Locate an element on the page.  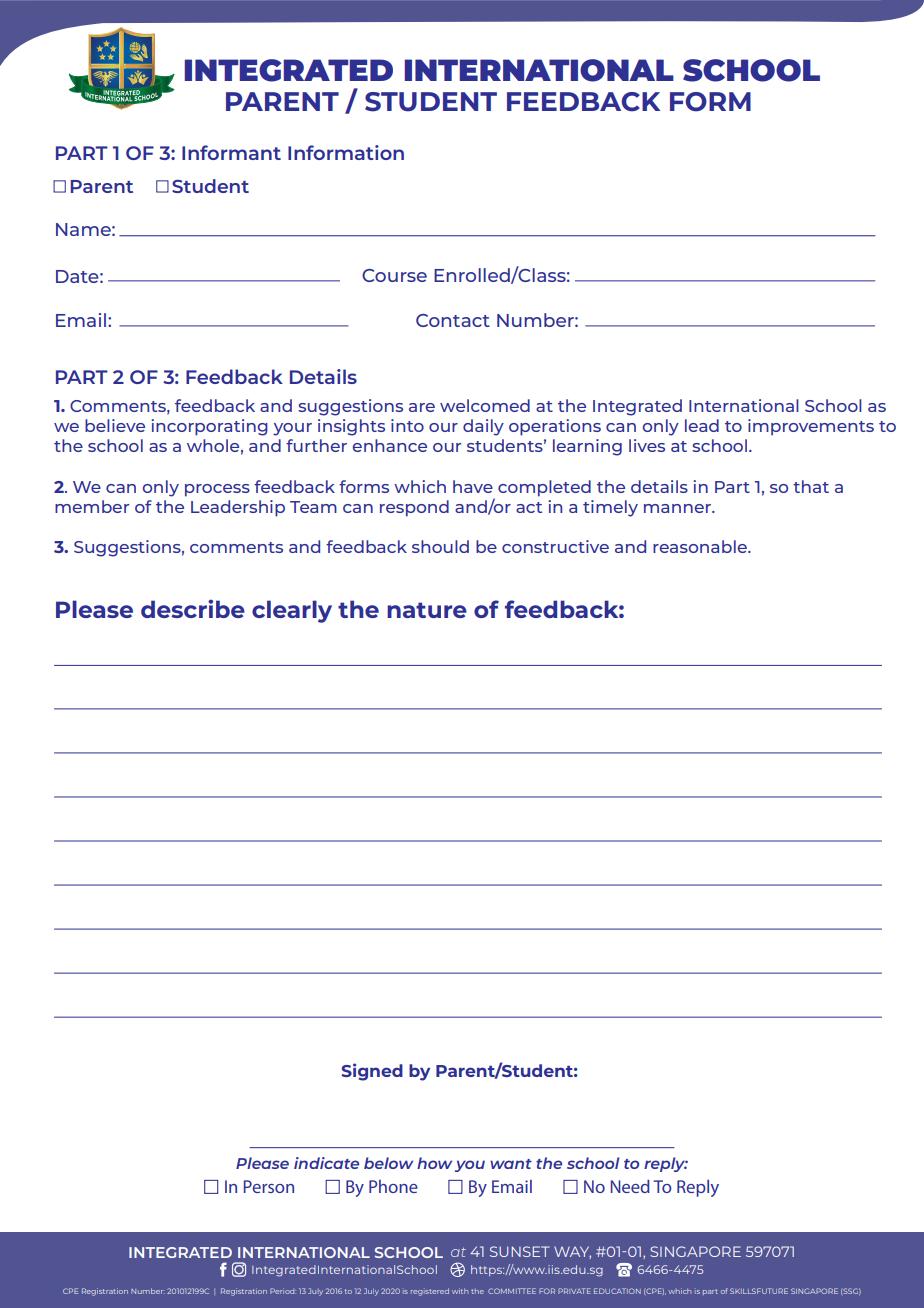
improvements is located at coordinates (811, 427).
